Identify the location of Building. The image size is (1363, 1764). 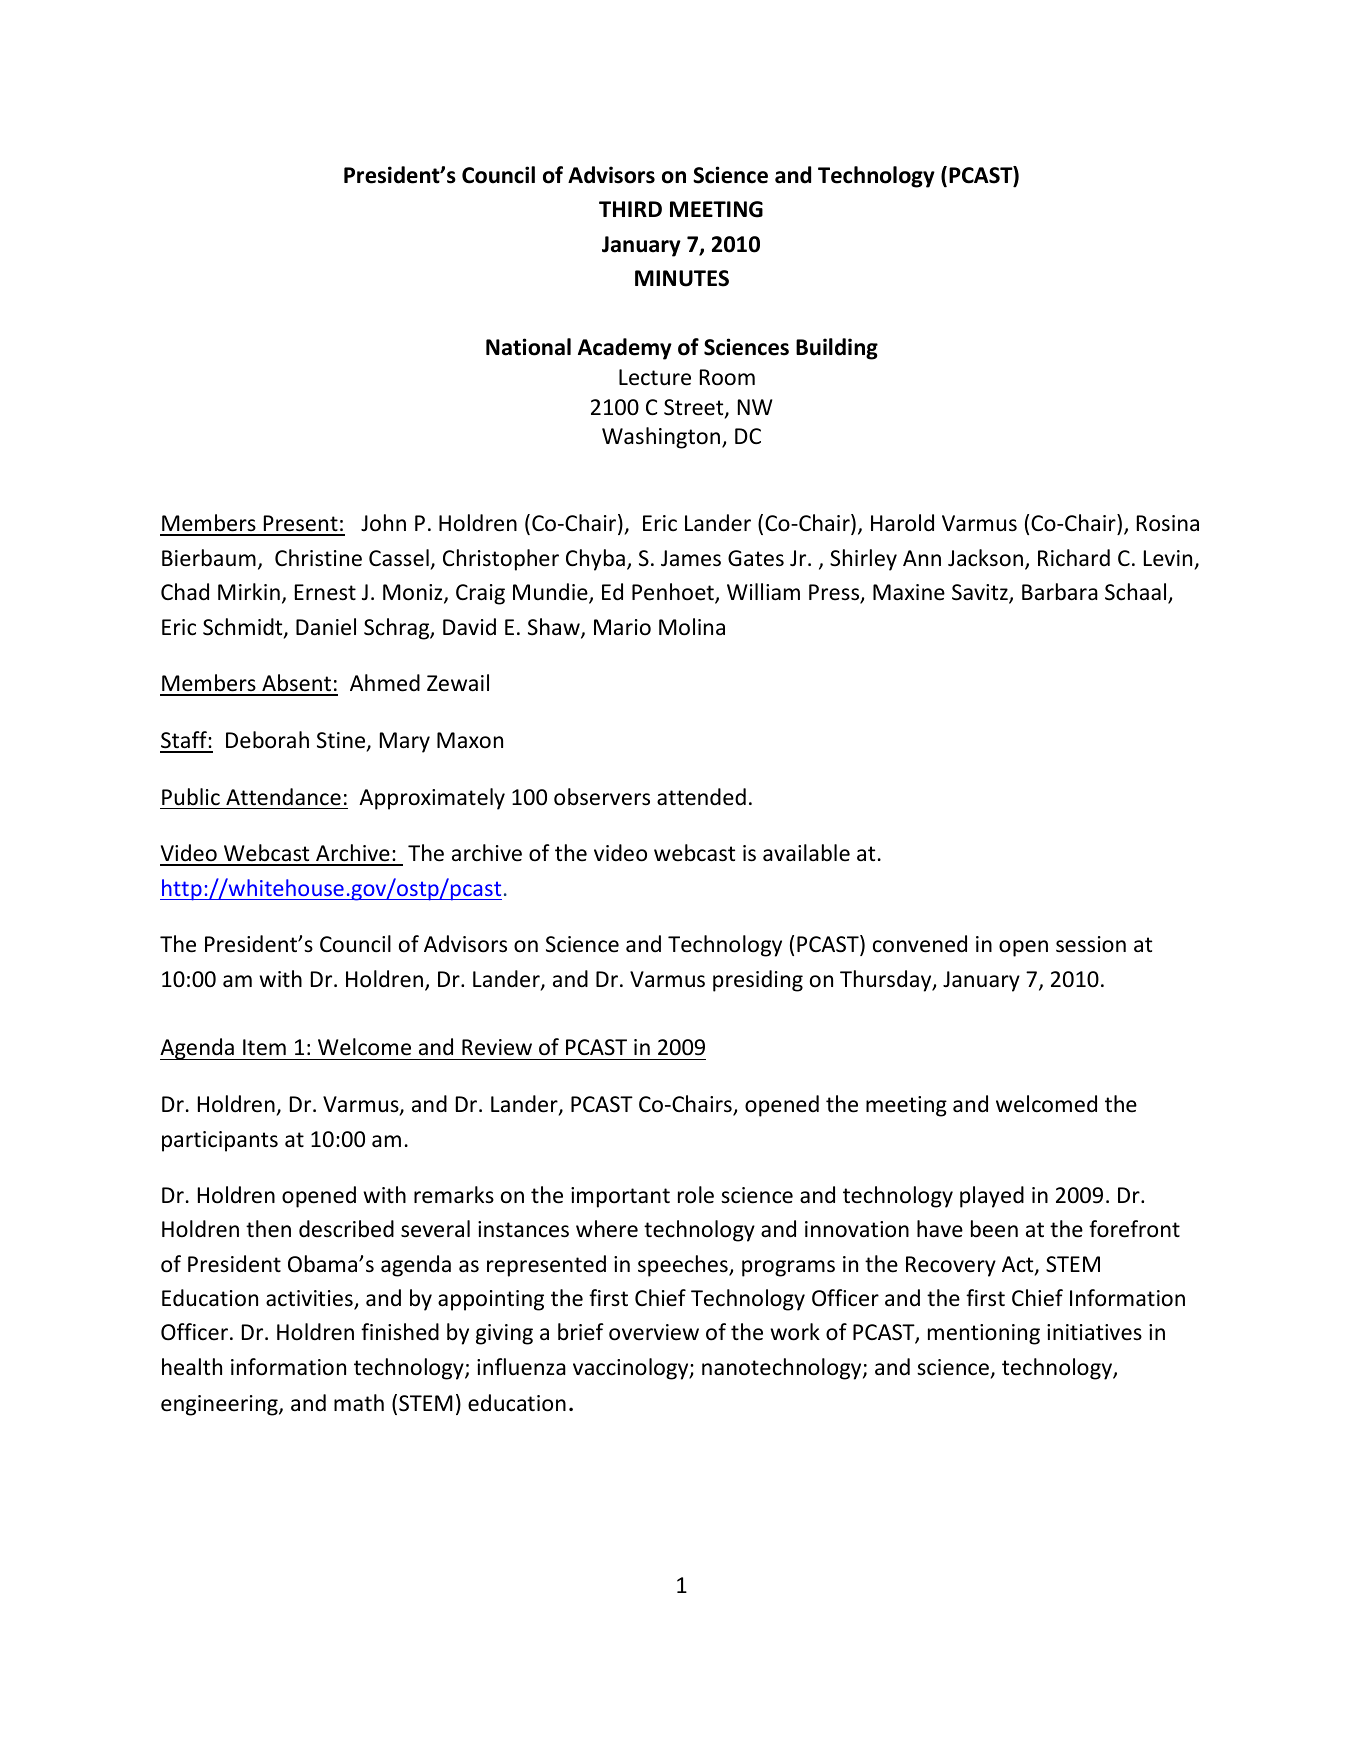
(837, 349).
